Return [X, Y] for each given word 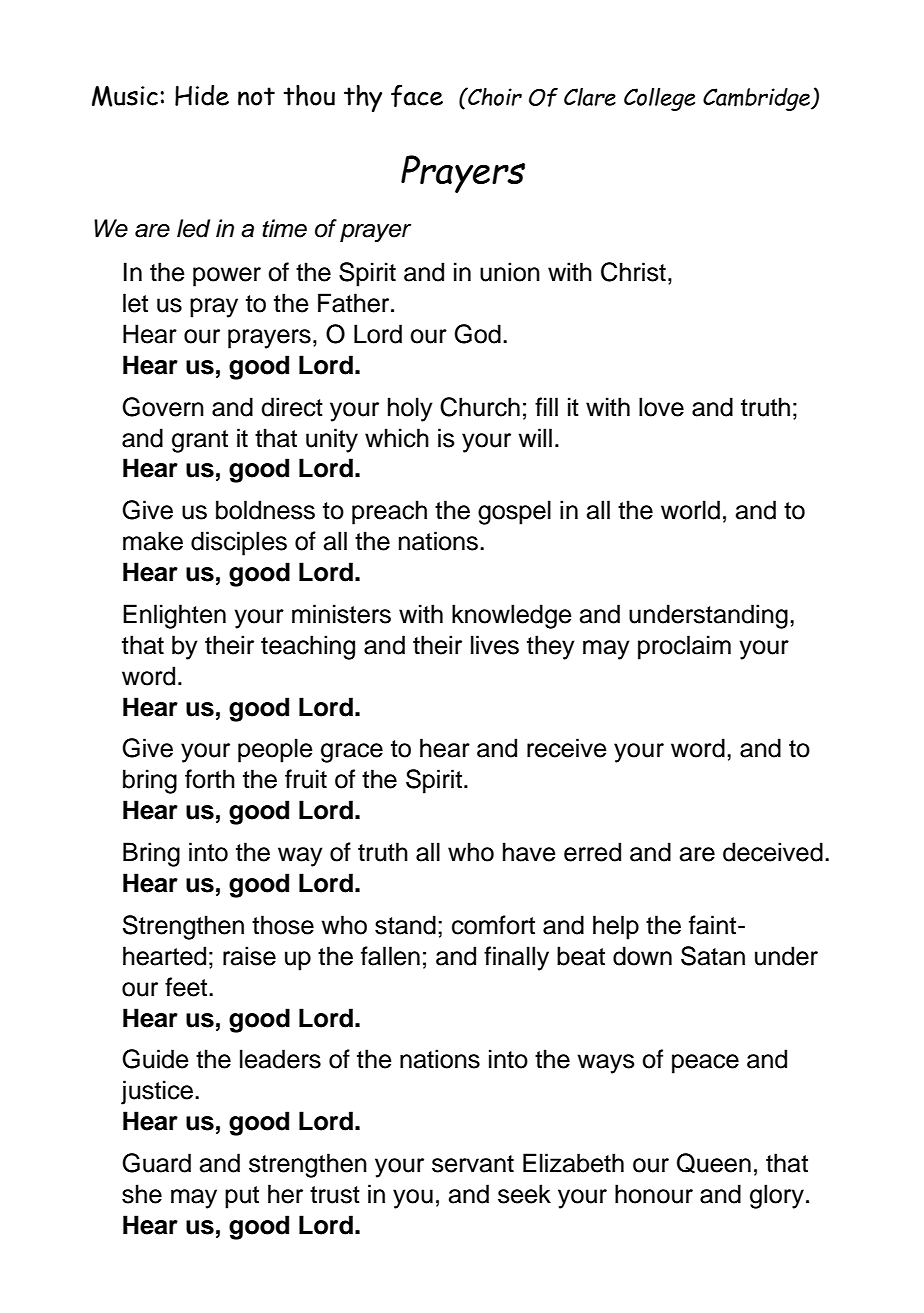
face [417, 95]
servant [473, 1164]
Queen [714, 1163]
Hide [202, 95]
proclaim [684, 647]
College [659, 99]
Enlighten [174, 616]
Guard [156, 1163]
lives [495, 645]
